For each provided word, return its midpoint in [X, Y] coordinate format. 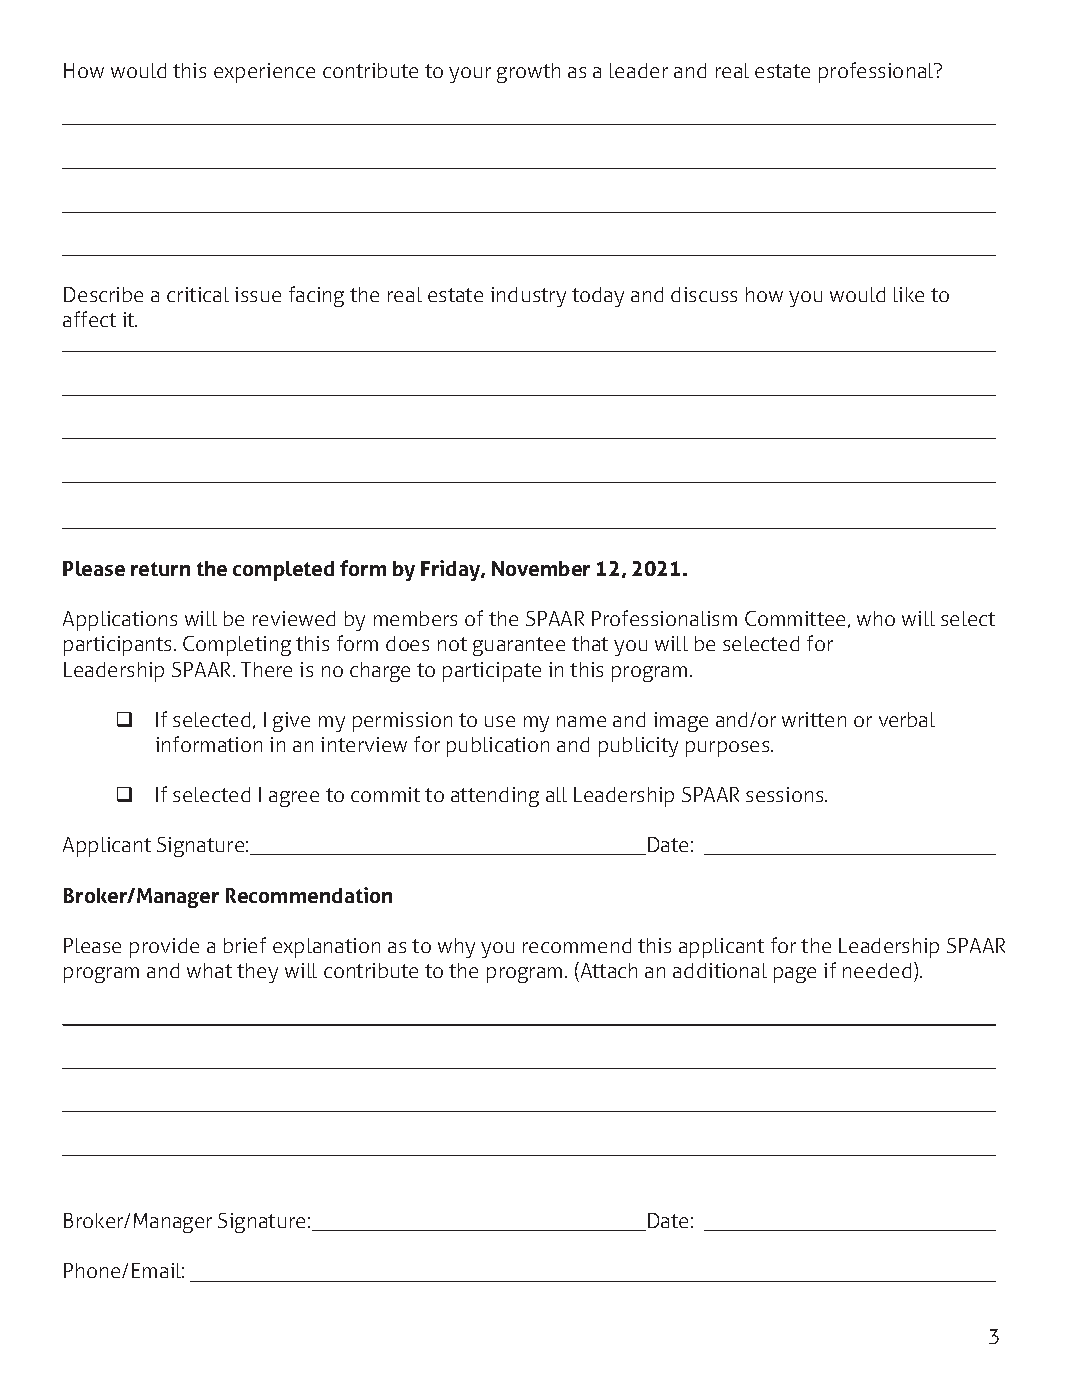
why [456, 948]
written [814, 719]
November [541, 568]
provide [164, 948]
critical [198, 294]
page [795, 975]
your [470, 75]
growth [528, 73]
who [876, 618]
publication [498, 747]
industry [528, 297]
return [160, 569]
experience [264, 73]
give [291, 722]
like [909, 294]
